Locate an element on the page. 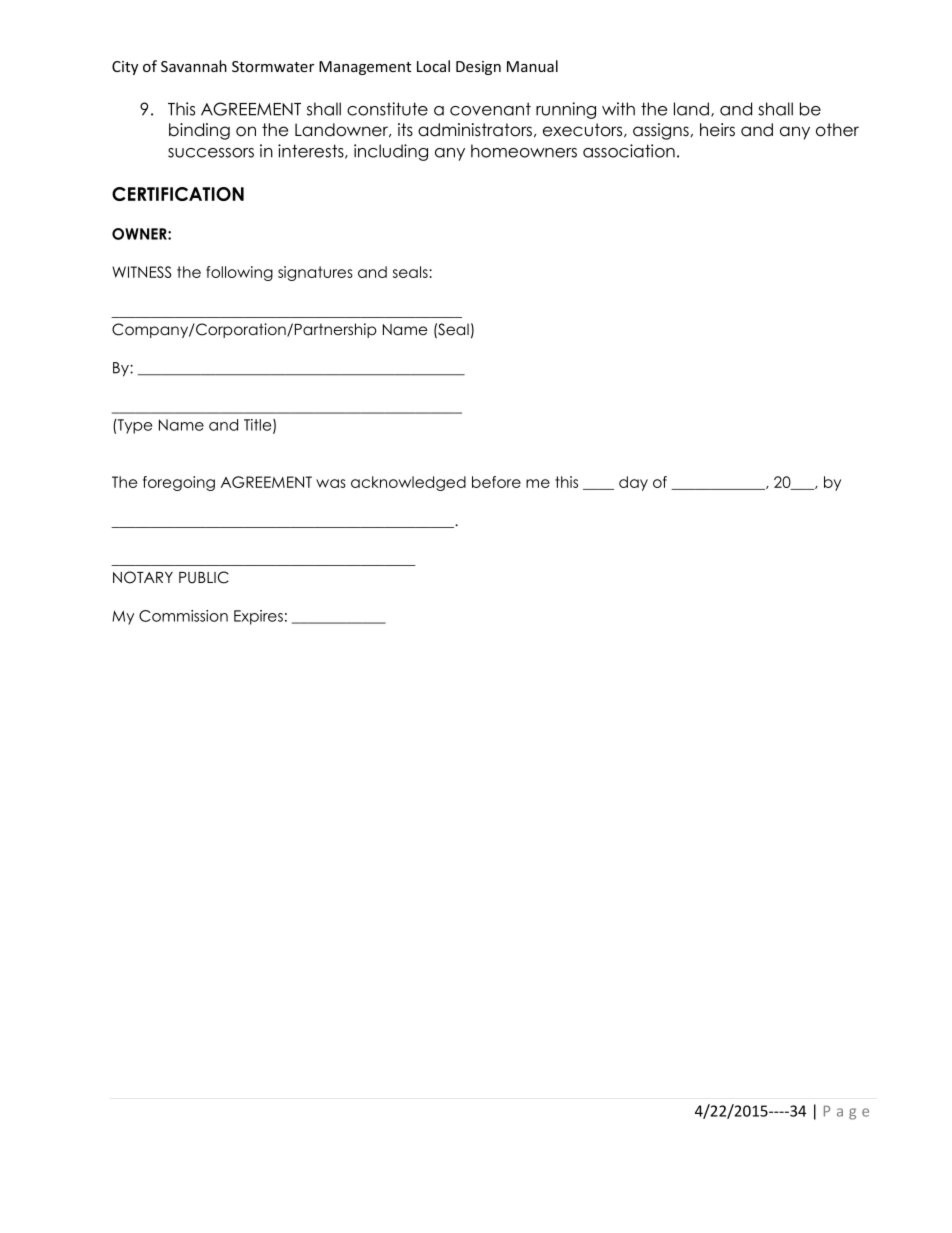  heirs is located at coordinates (717, 130).
